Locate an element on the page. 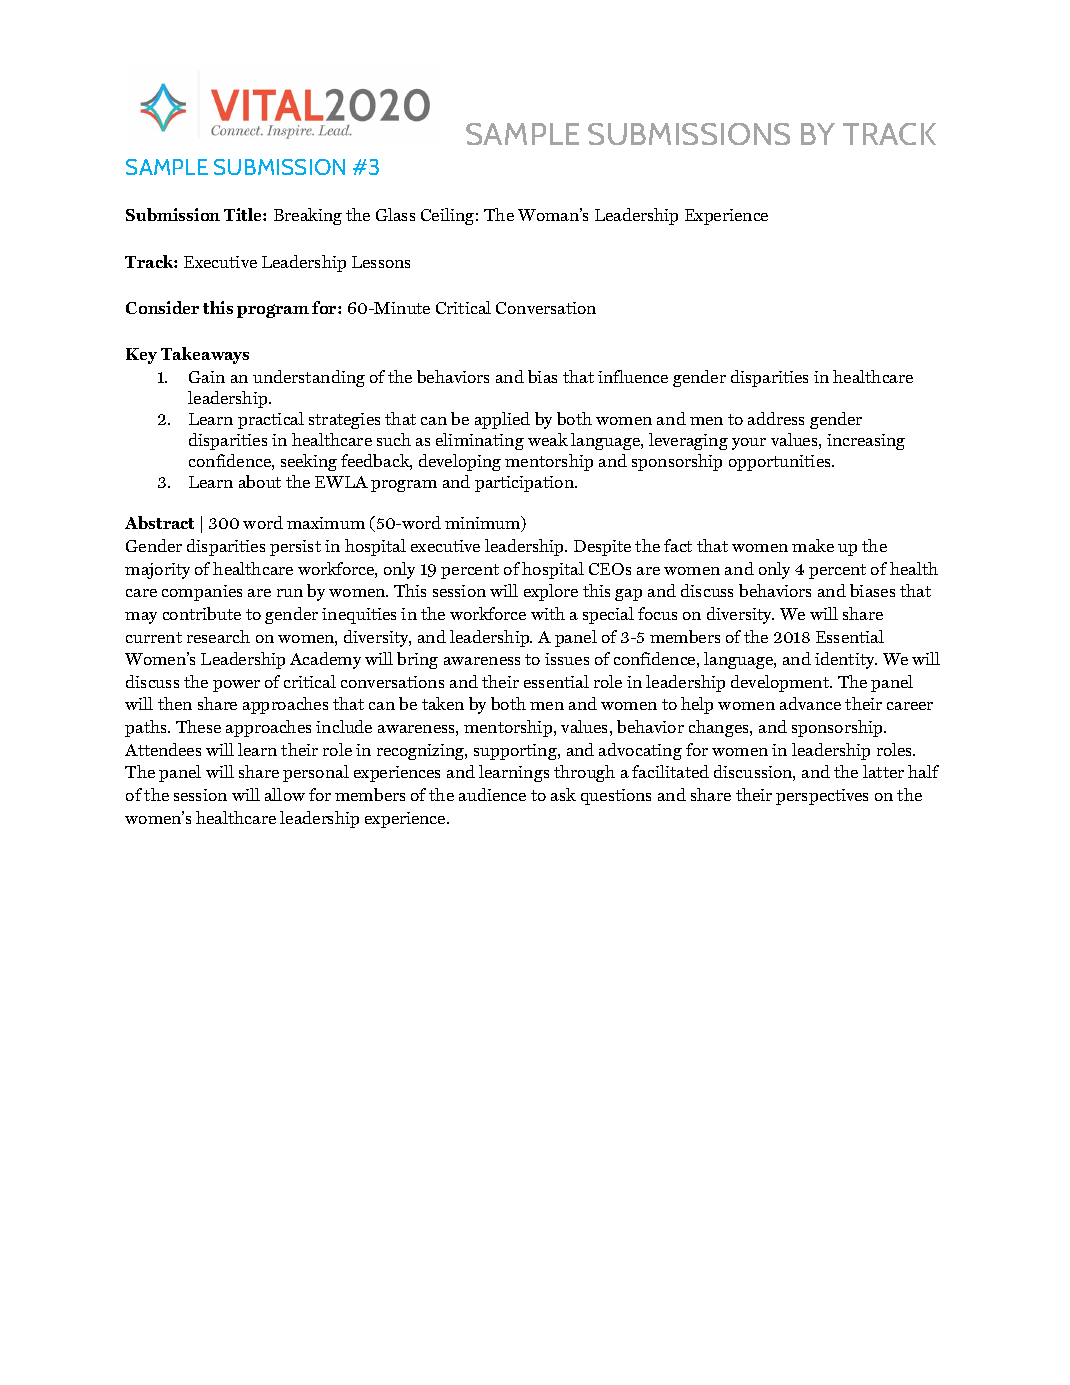  increasing is located at coordinates (866, 442).
